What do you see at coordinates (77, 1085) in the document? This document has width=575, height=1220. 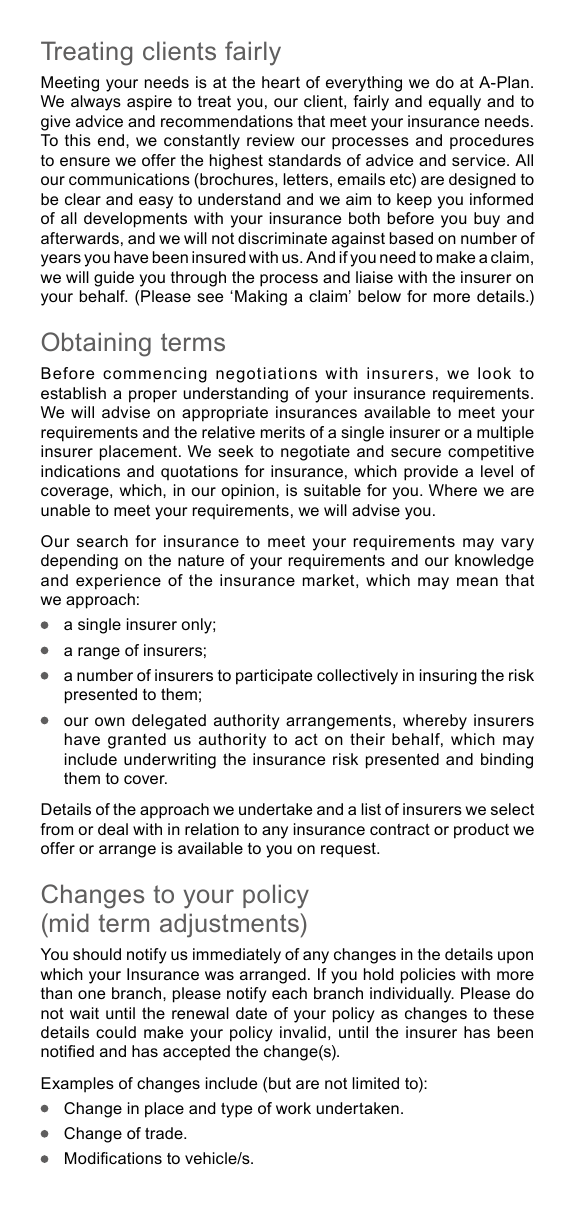 I see `Examples` at bounding box center [77, 1085].
